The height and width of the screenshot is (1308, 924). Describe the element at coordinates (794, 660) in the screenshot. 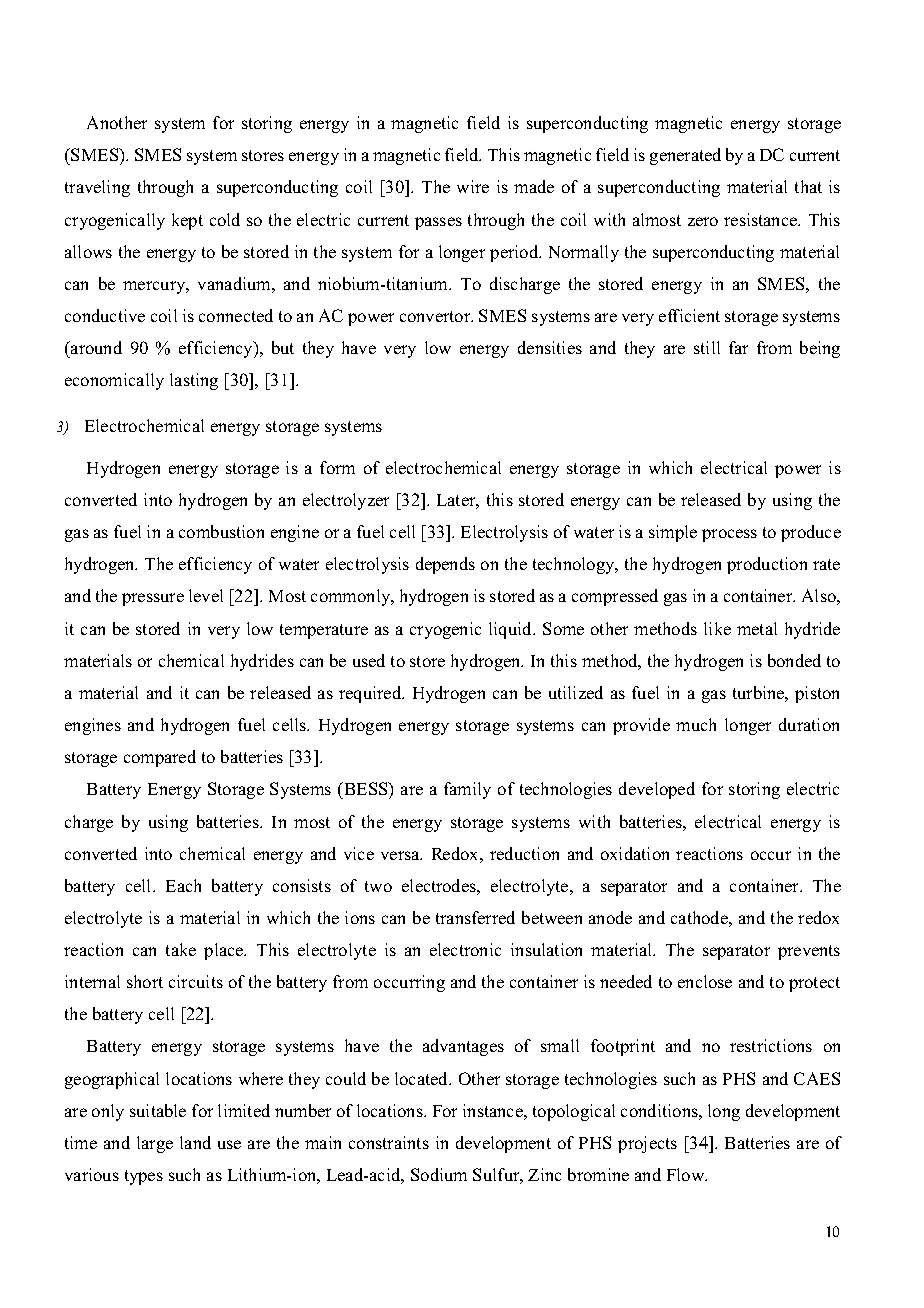

I see `bonded` at that location.
